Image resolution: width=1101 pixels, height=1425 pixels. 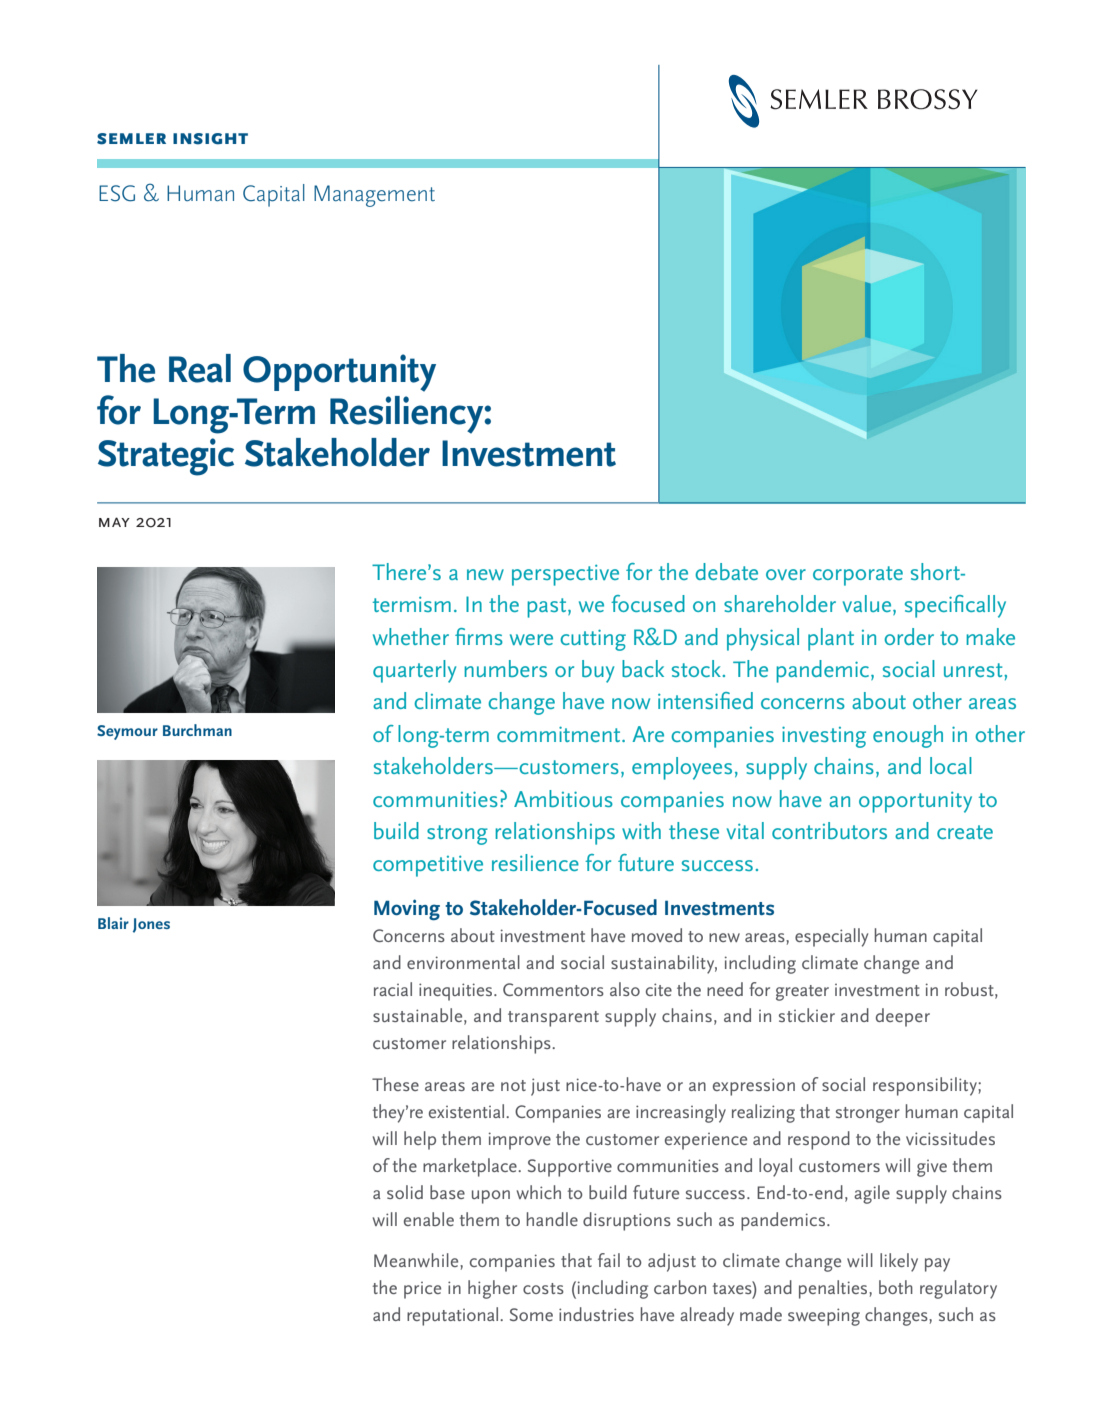 I want to click on INSIGHT, so click(x=210, y=139).
